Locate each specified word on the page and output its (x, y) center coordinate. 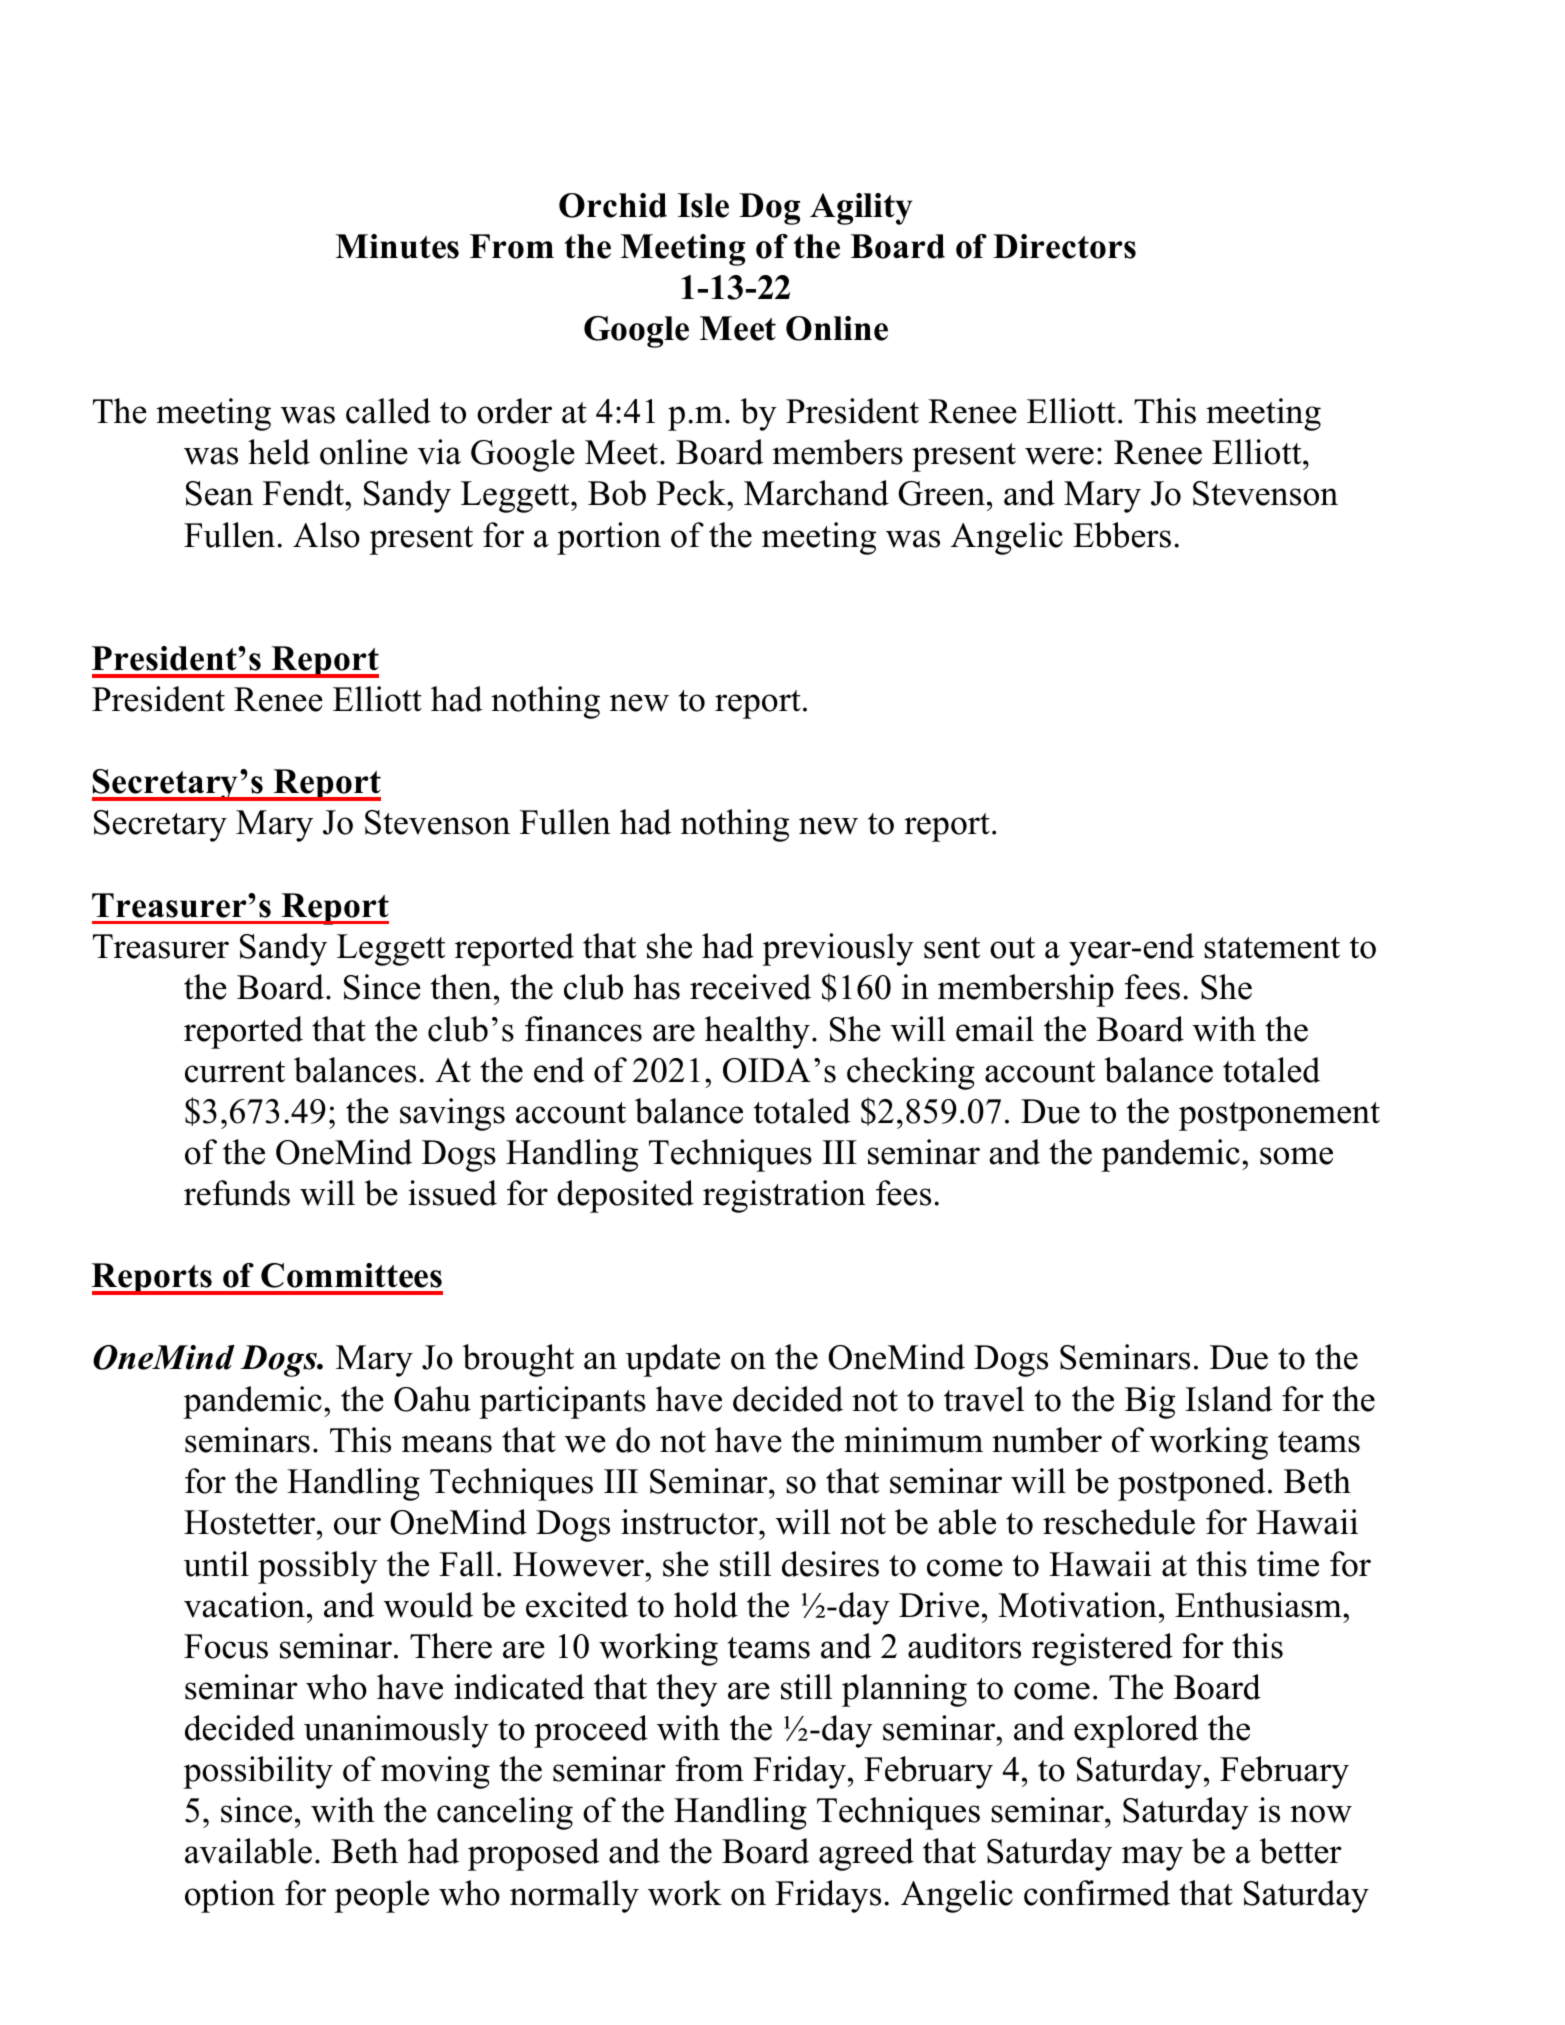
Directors (1064, 246)
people (381, 1896)
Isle (703, 205)
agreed (866, 1854)
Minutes (397, 246)
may (1152, 1858)
